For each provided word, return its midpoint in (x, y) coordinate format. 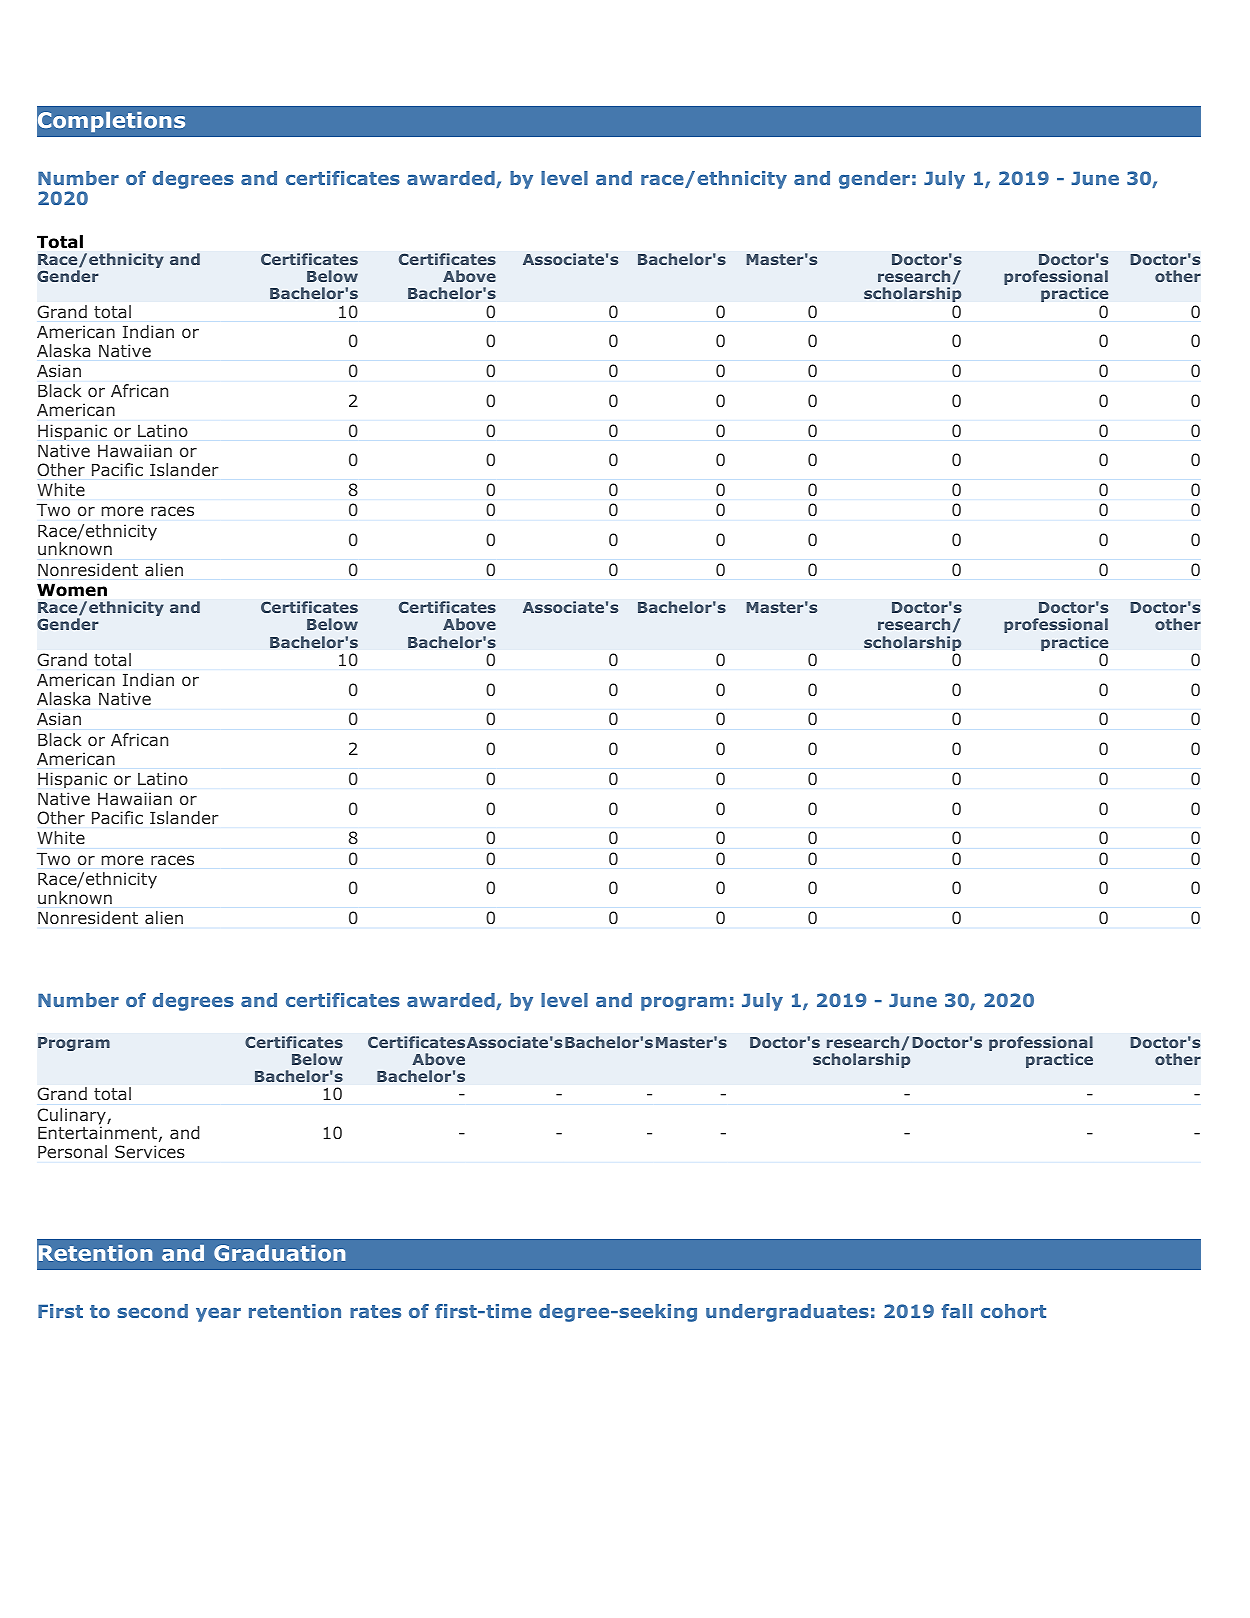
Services (150, 1151)
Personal (72, 1151)
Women (72, 590)
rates (375, 1311)
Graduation (279, 1253)
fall (956, 1311)
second (152, 1311)
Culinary (72, 1117)
